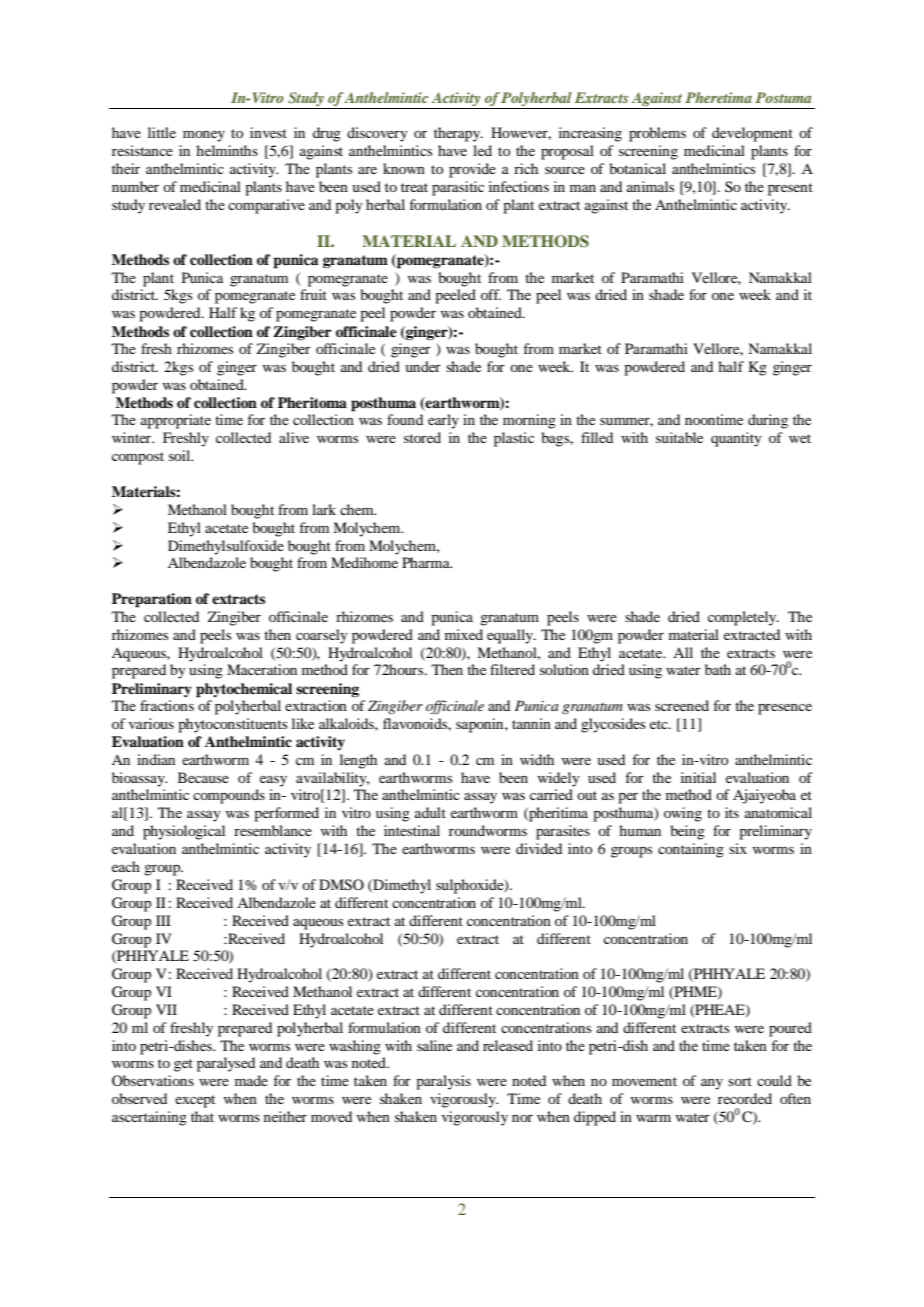 This screenshot has width=924, height=1307. I want to click on any, so click(712, 1084).
